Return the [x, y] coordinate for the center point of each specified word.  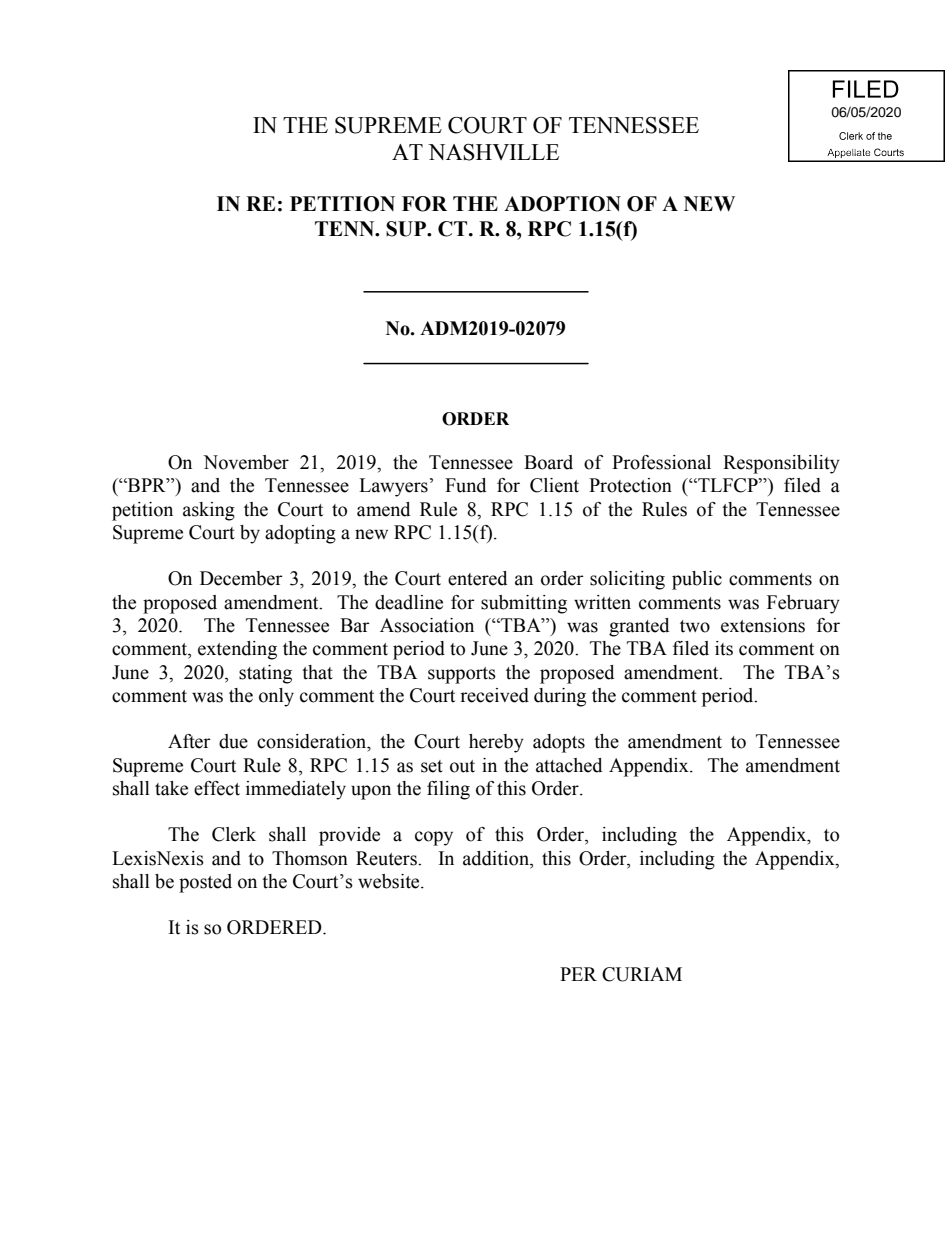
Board [548, 462]
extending [237, 650]
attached [569, 765]
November [246, 462]
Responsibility [781, 464]
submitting [524, 604]
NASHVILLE [493, 152]
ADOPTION [562, 204]
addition [497, 858]
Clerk [234, 834]
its [724, 648]
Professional [661, 462]
